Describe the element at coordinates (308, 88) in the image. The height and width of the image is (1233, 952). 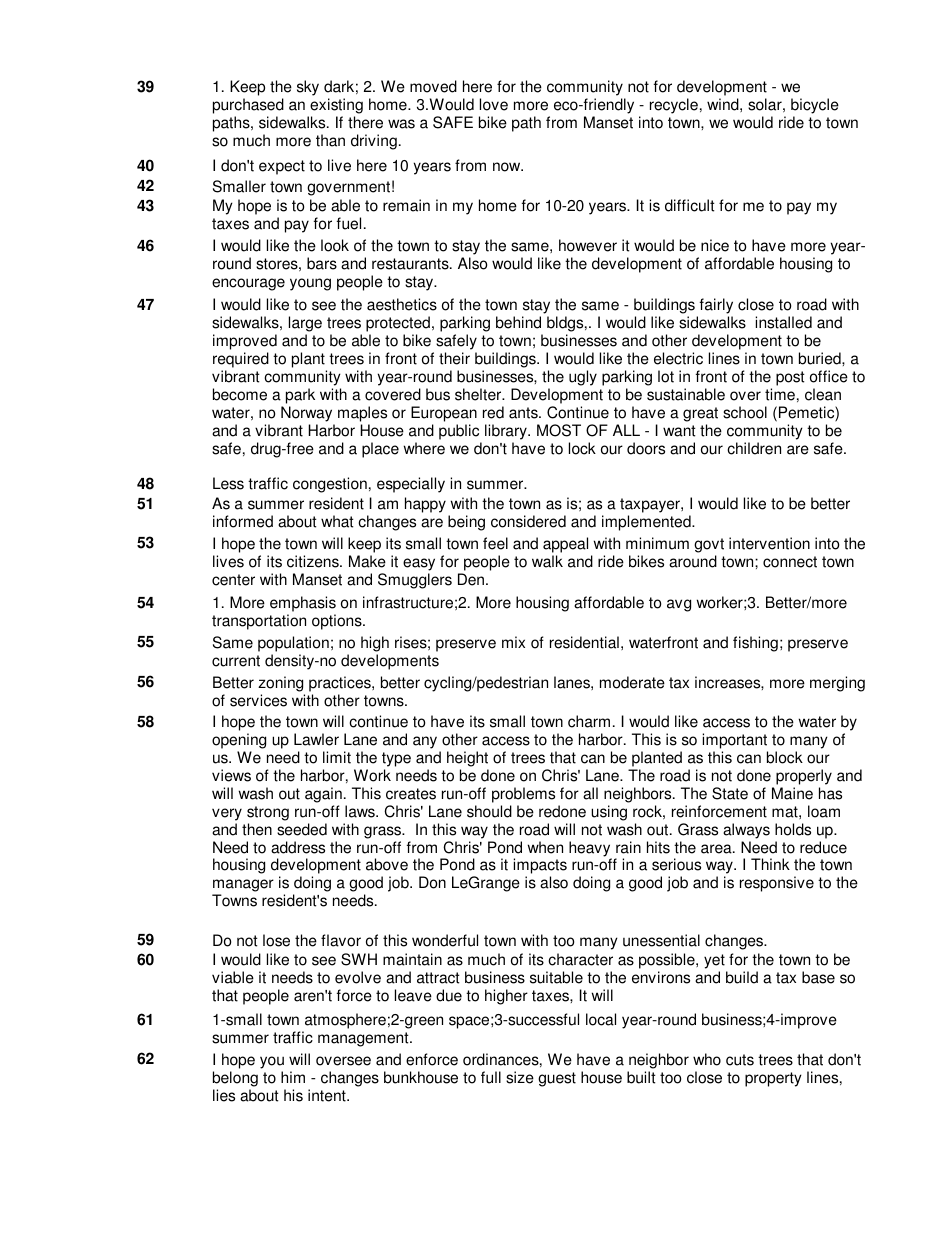
I see `sky` at that location.
